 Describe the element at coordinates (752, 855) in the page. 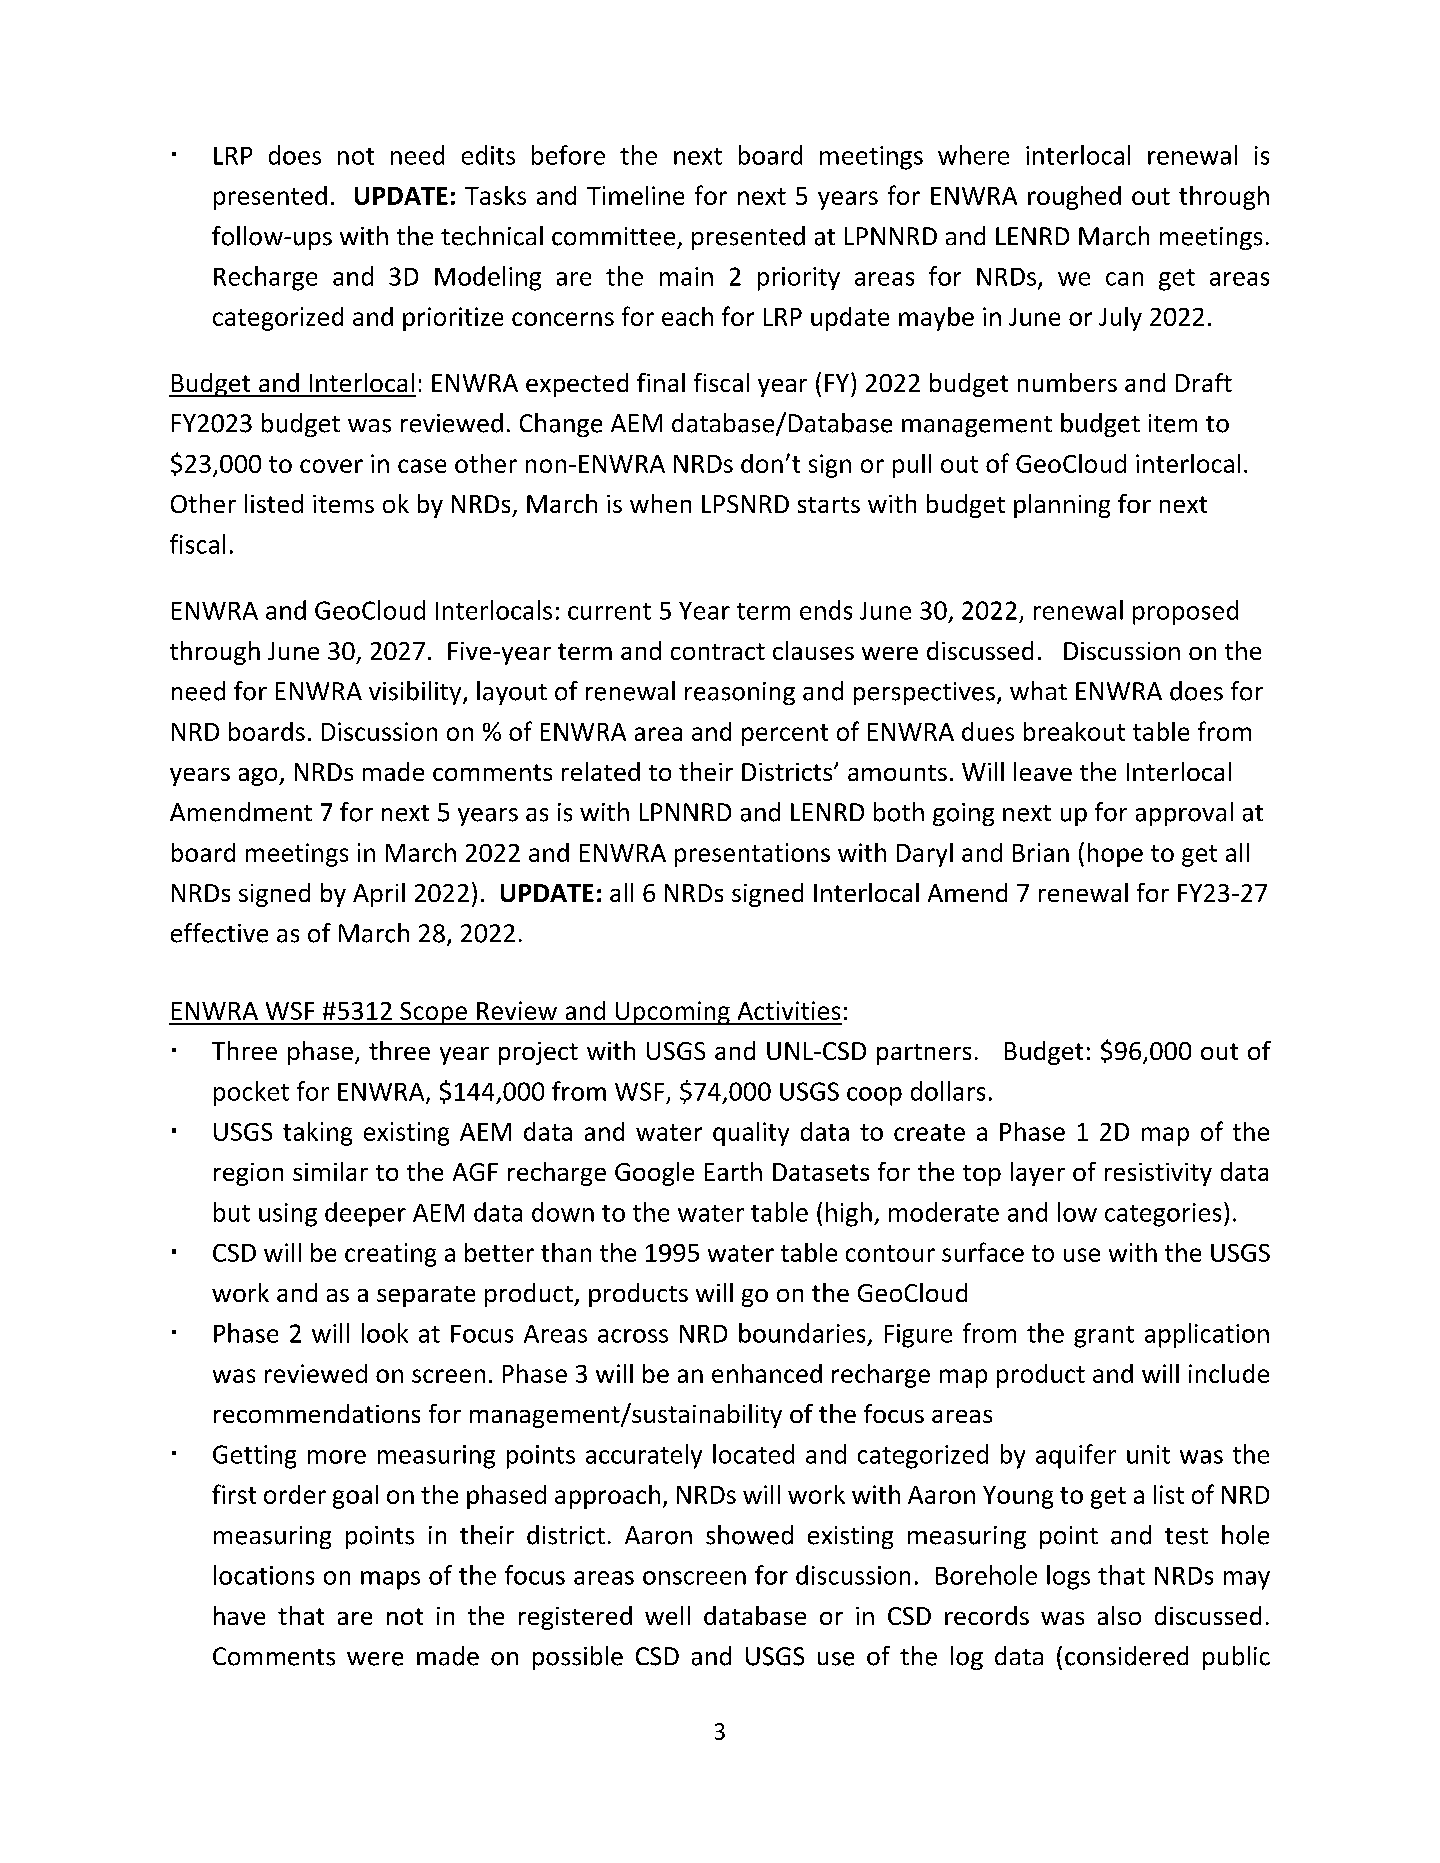

I see `presentations` at that location.
